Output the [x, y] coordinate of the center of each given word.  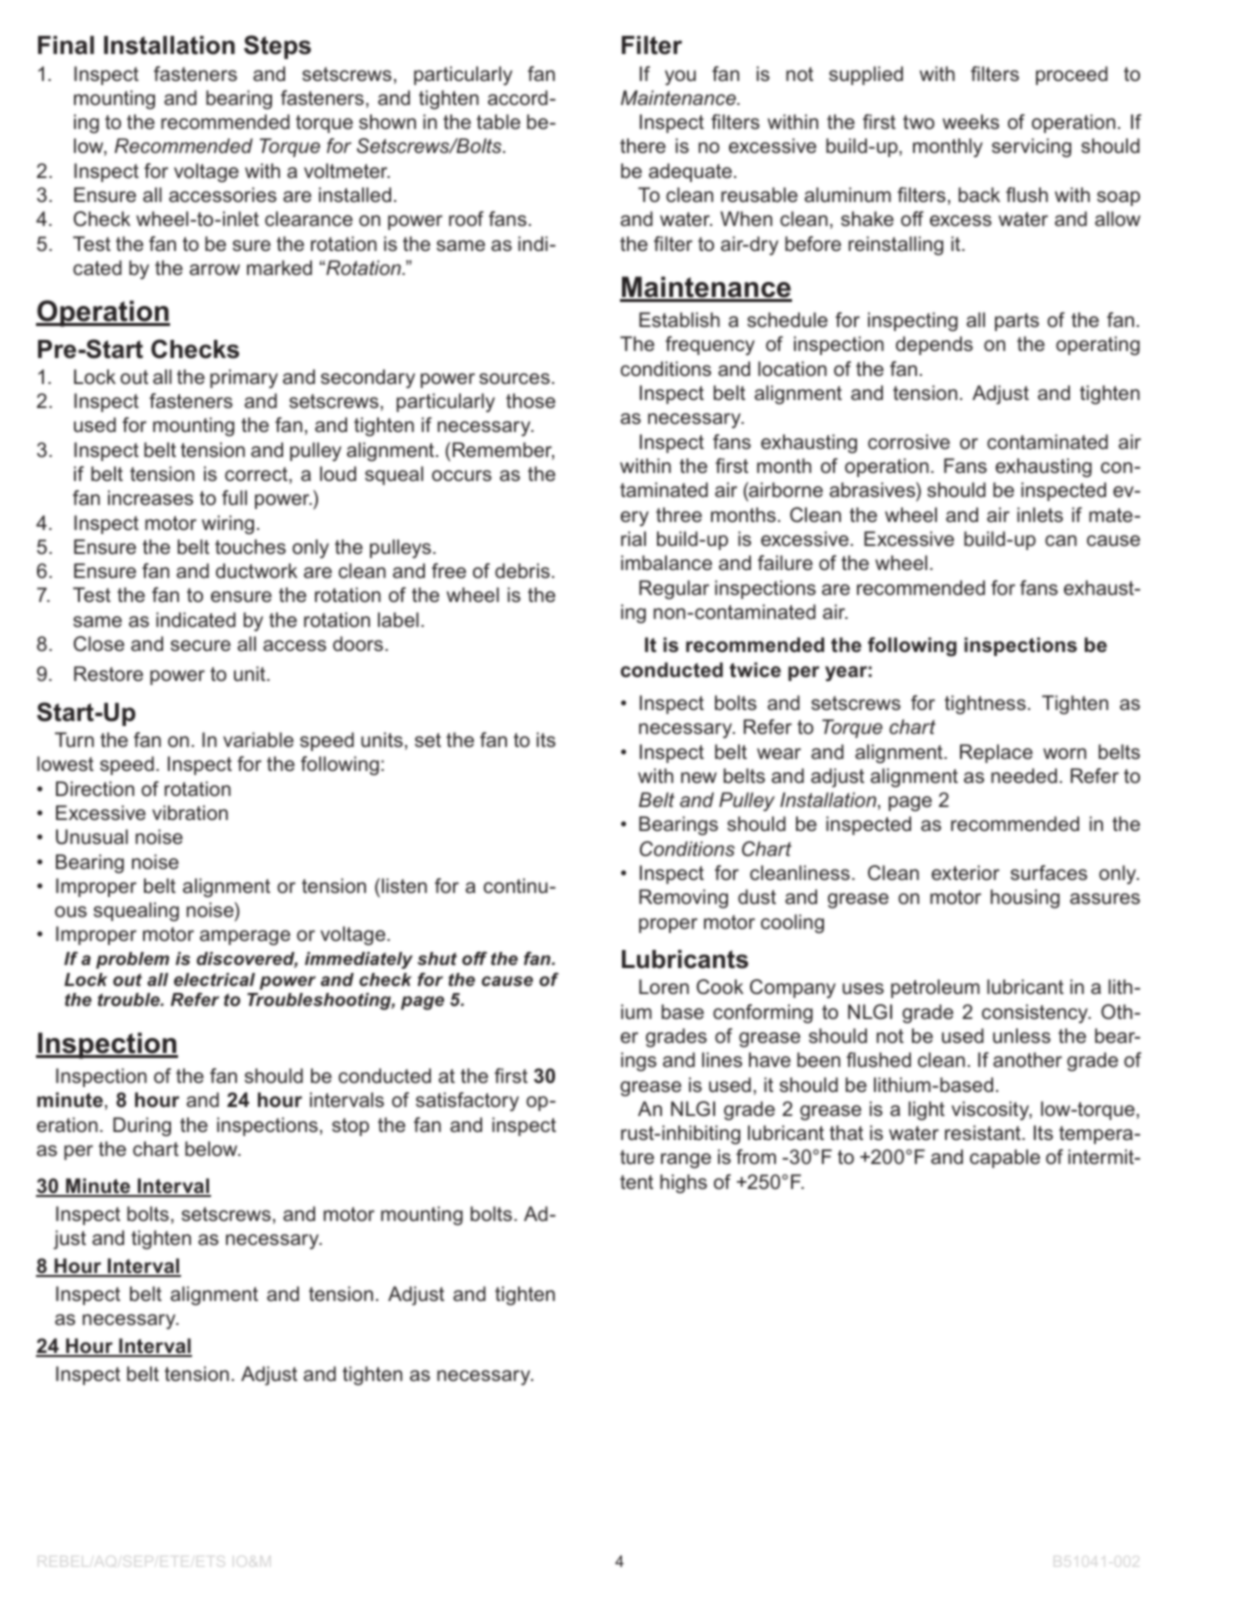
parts [1017, 322]
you [680, 77]
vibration [190, 812]
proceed [1072, 75]
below [212, 1148]
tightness [985, 704]
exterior [965, 872]
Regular [674, 589]
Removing [683, 898]
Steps [277, 47]
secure [201, 645]
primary [244, 378]
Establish [679, 319]
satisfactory [467, 1101]
